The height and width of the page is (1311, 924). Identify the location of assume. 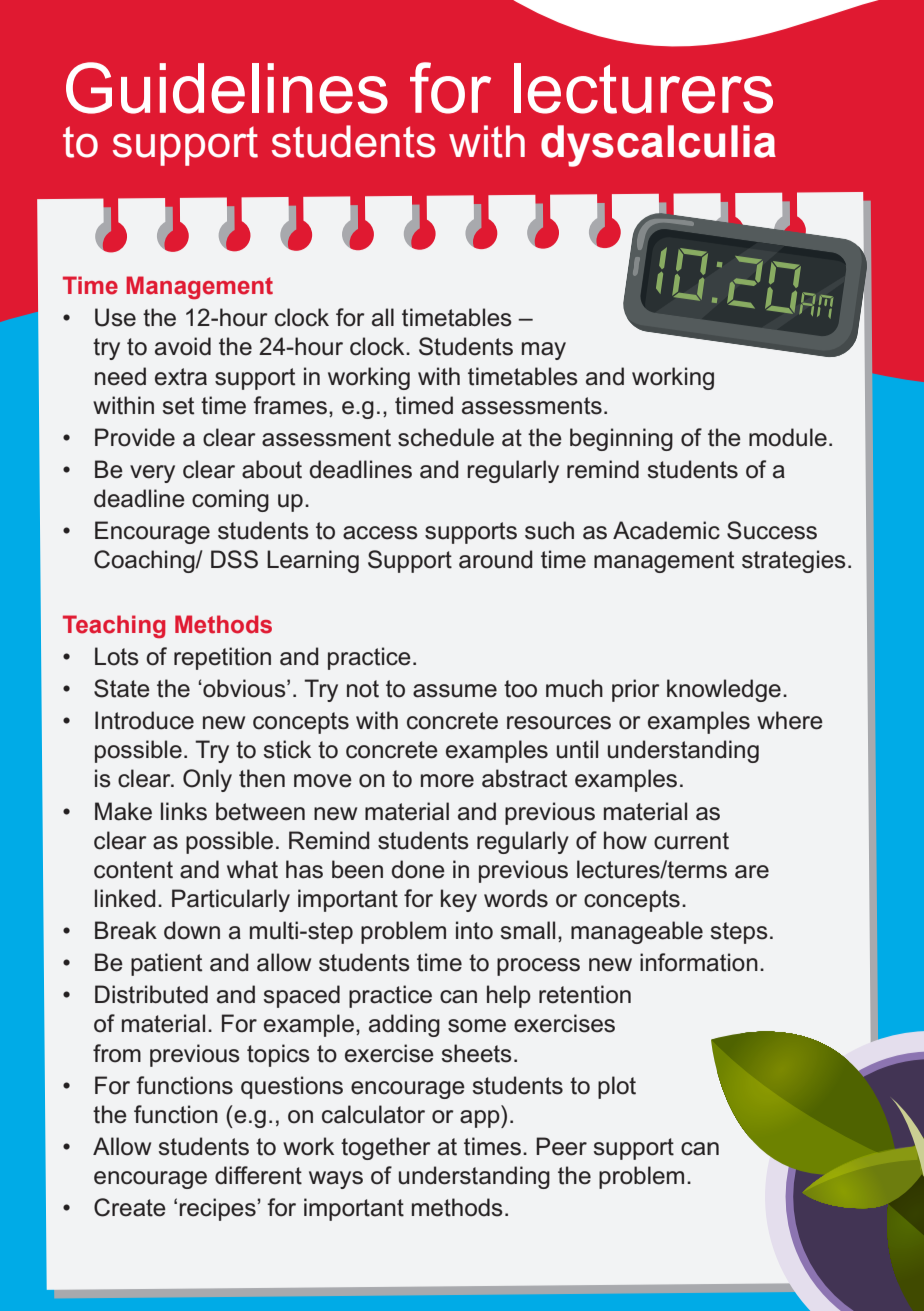
(455, 691).
